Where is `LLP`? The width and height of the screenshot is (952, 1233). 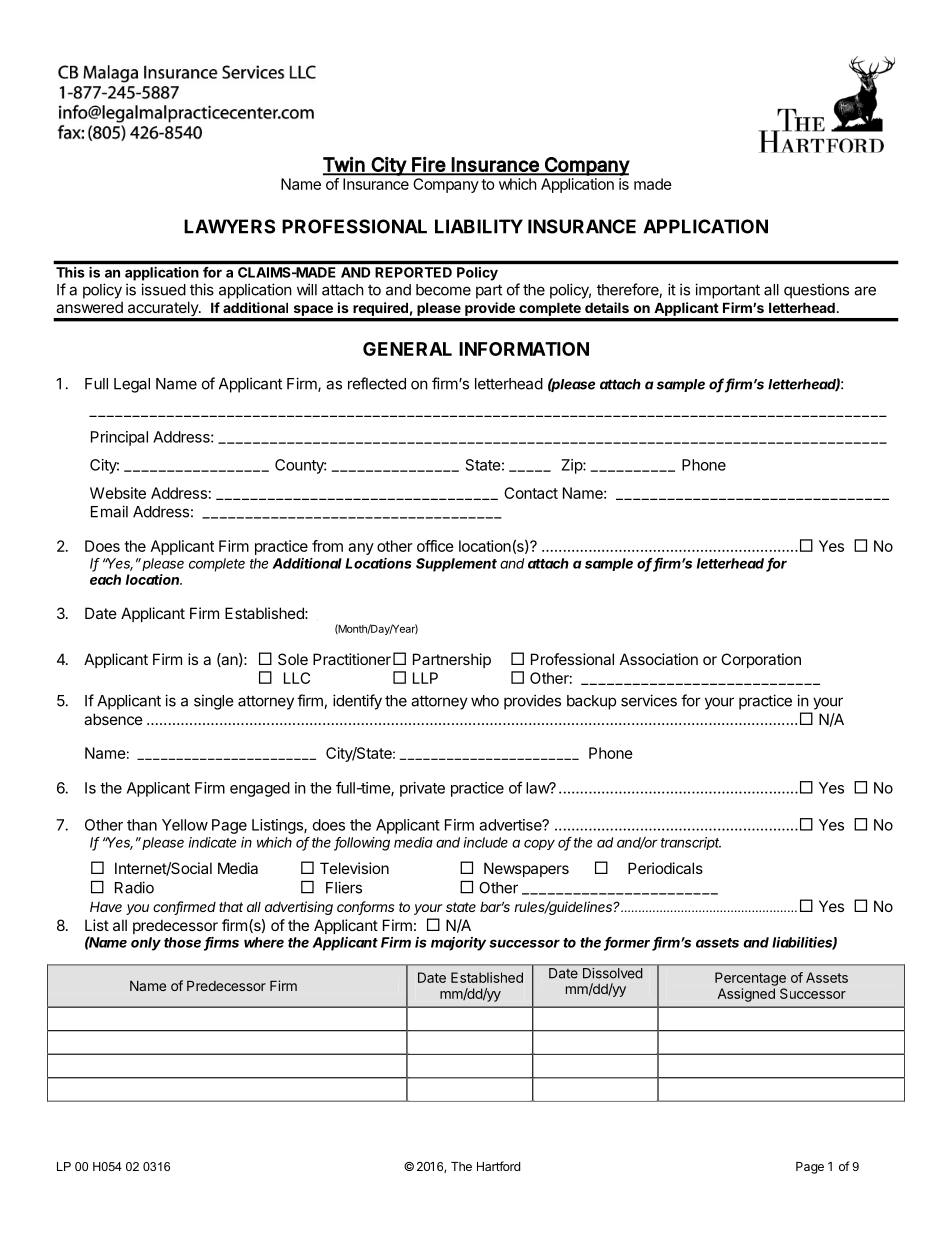 LLP is located at coordinates (425, 678).
